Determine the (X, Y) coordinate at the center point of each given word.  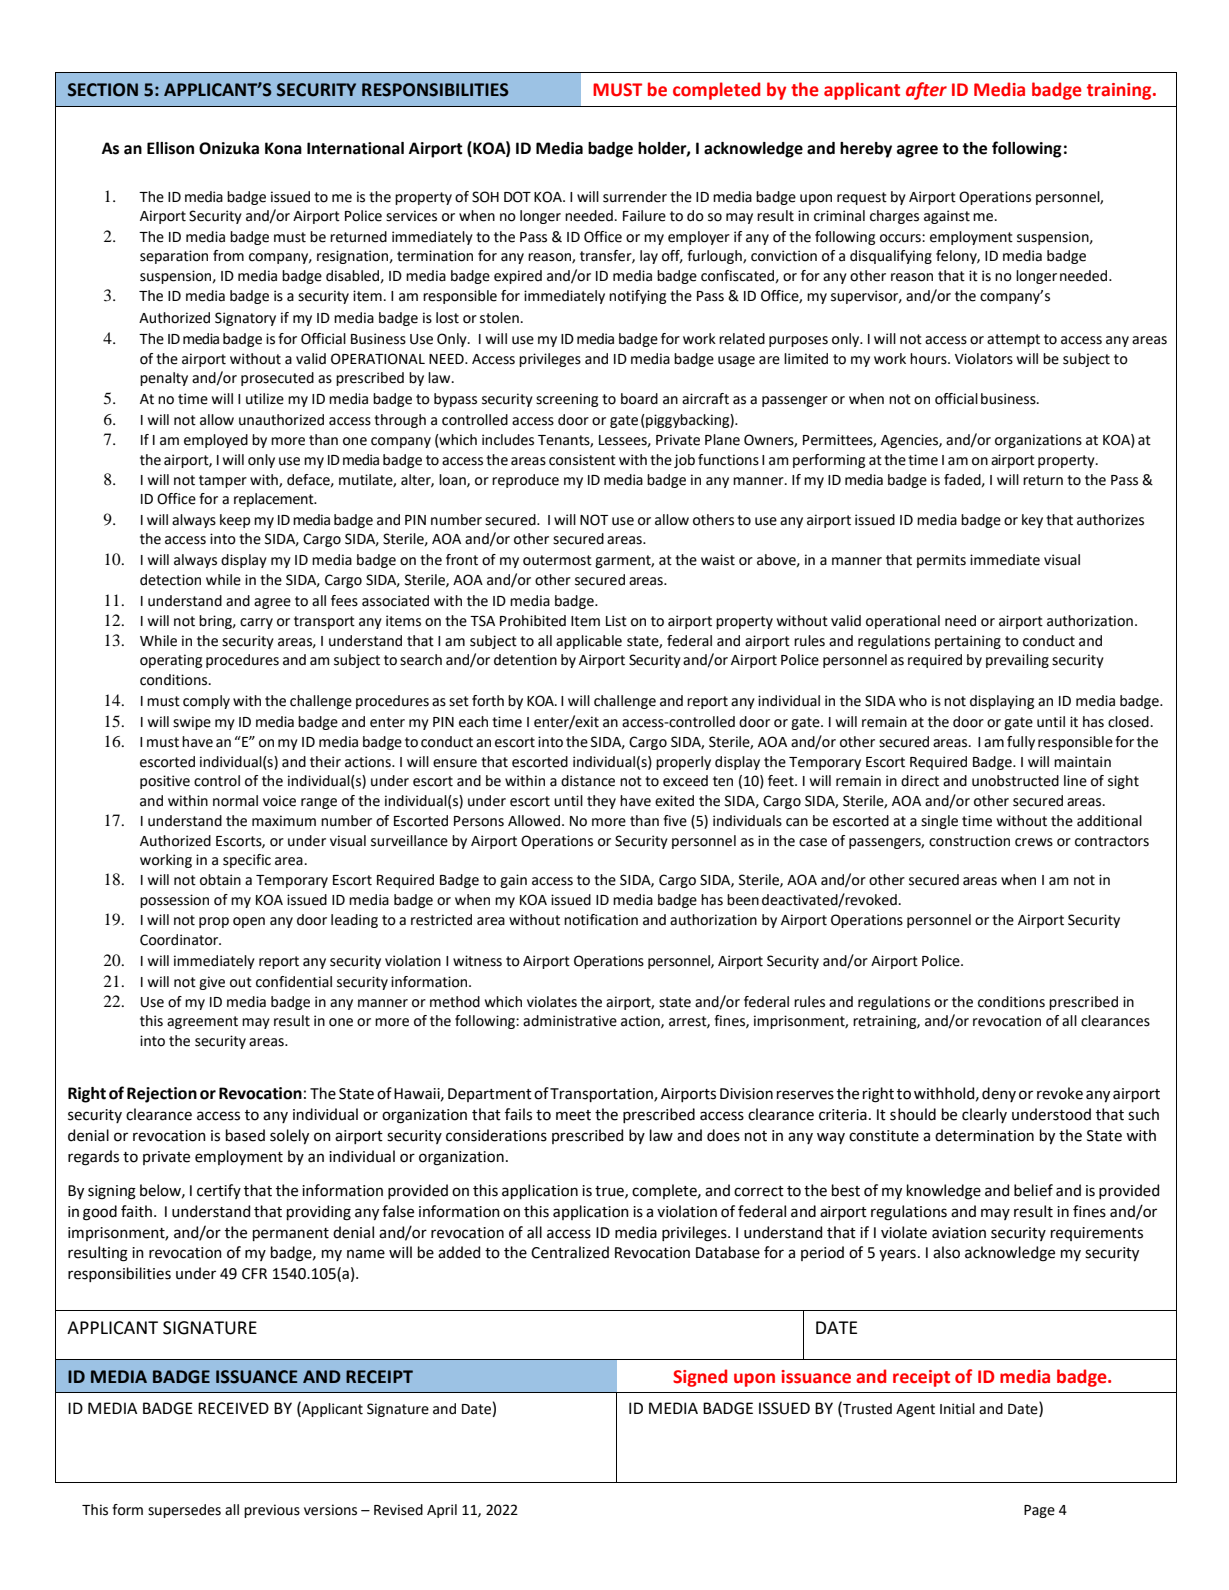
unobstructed (1015, 781)
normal (235, 801)
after (926, 91)
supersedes (184, 1511)
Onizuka (229, 148)
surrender (635, 197)
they (601, 802)
